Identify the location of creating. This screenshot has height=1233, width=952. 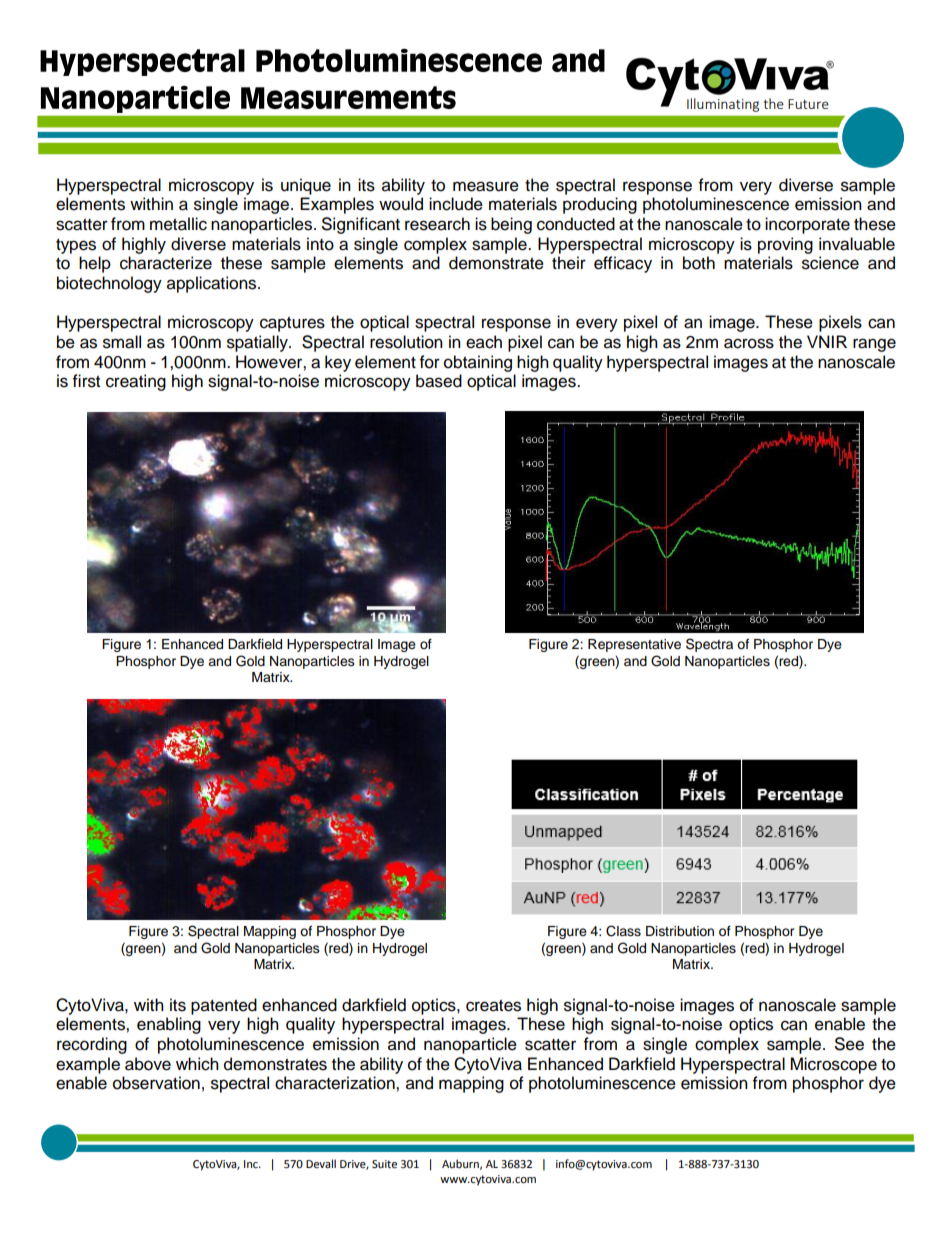
(136, 382).
